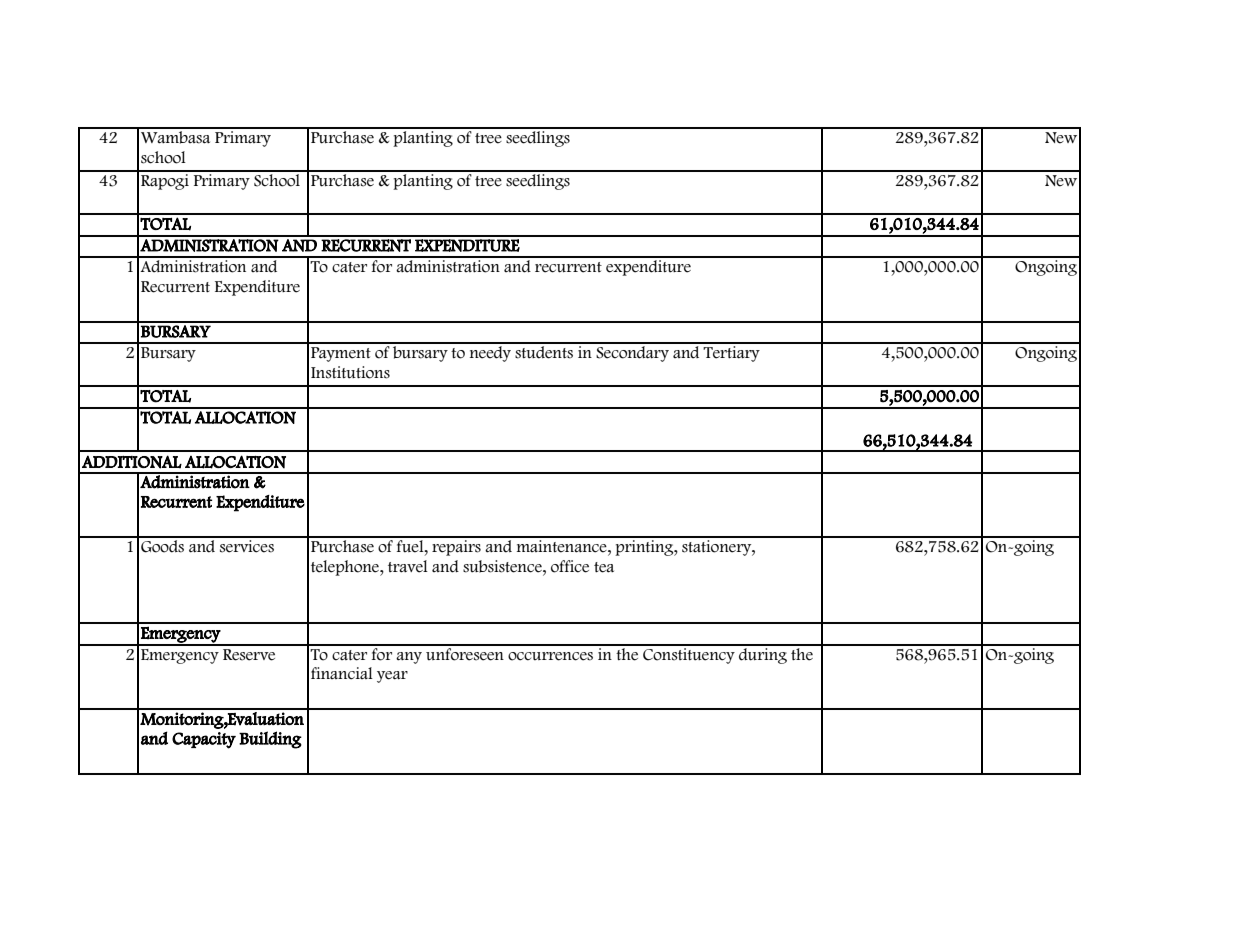  Describe the element at coordinates (763, 654) in the screenshot. I see `during` at that location.
